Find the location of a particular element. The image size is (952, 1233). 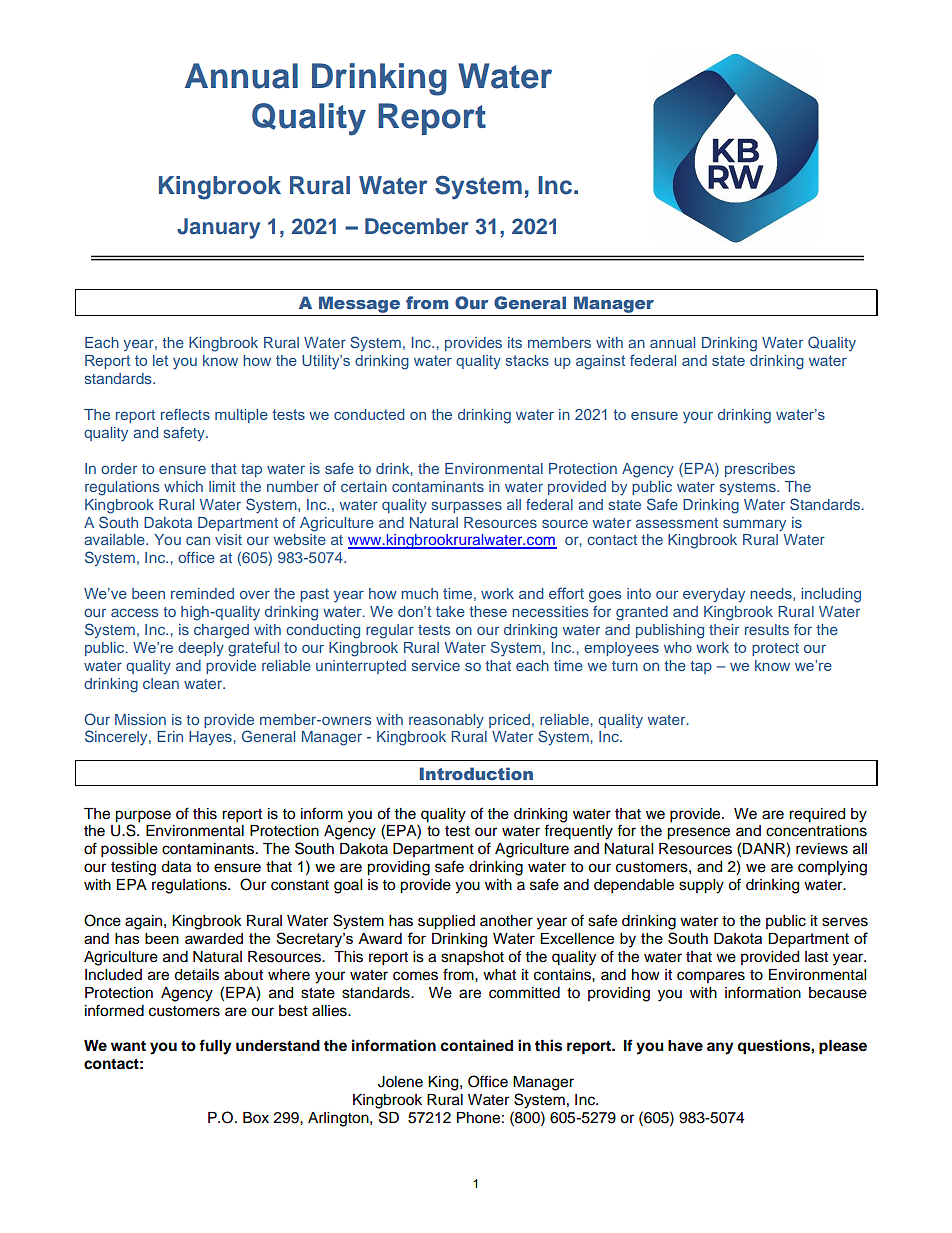

contained is located at coordinates (476, 1045).
